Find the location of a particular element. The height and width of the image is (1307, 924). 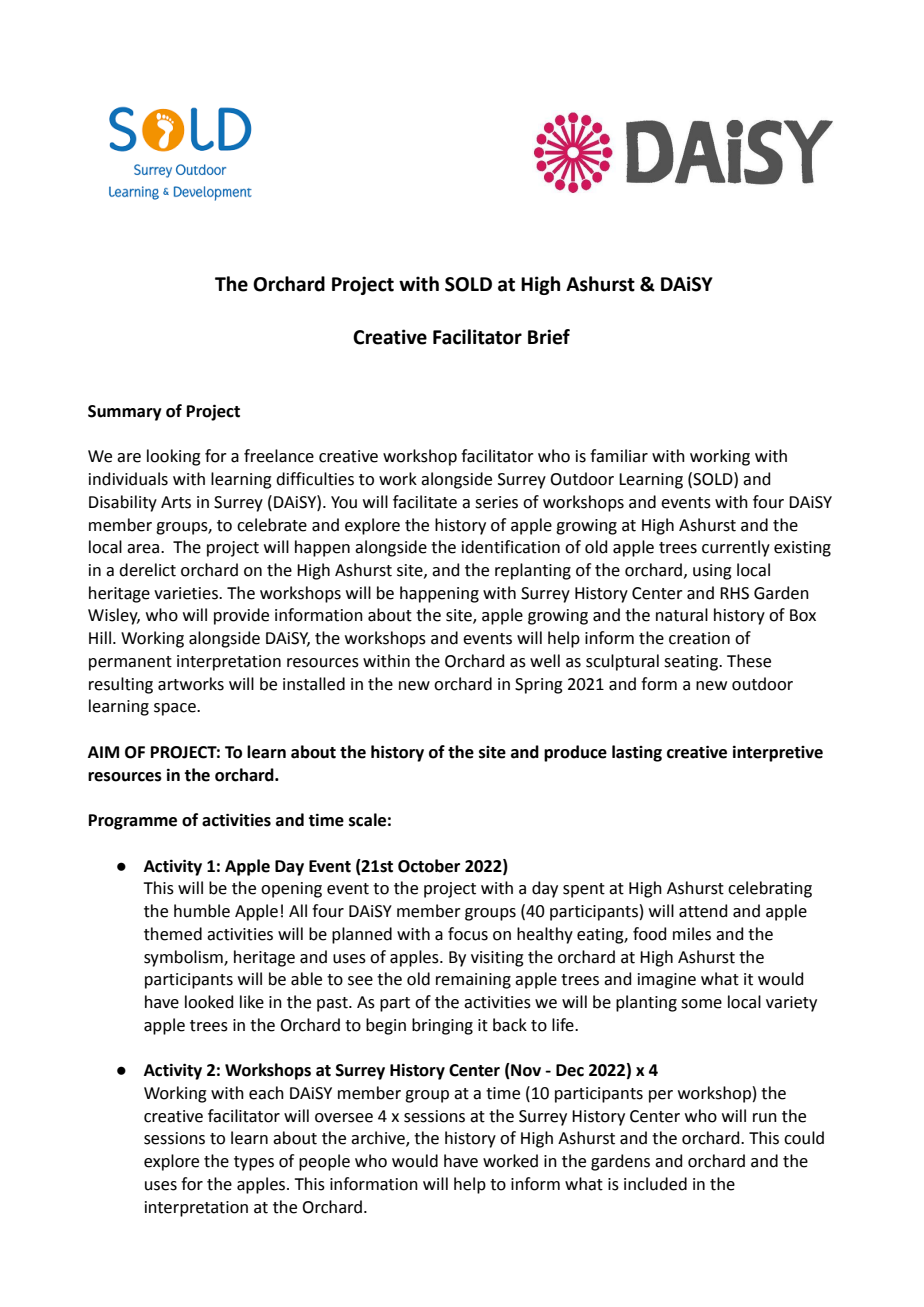

produce is located at coordinates (575, 753).
